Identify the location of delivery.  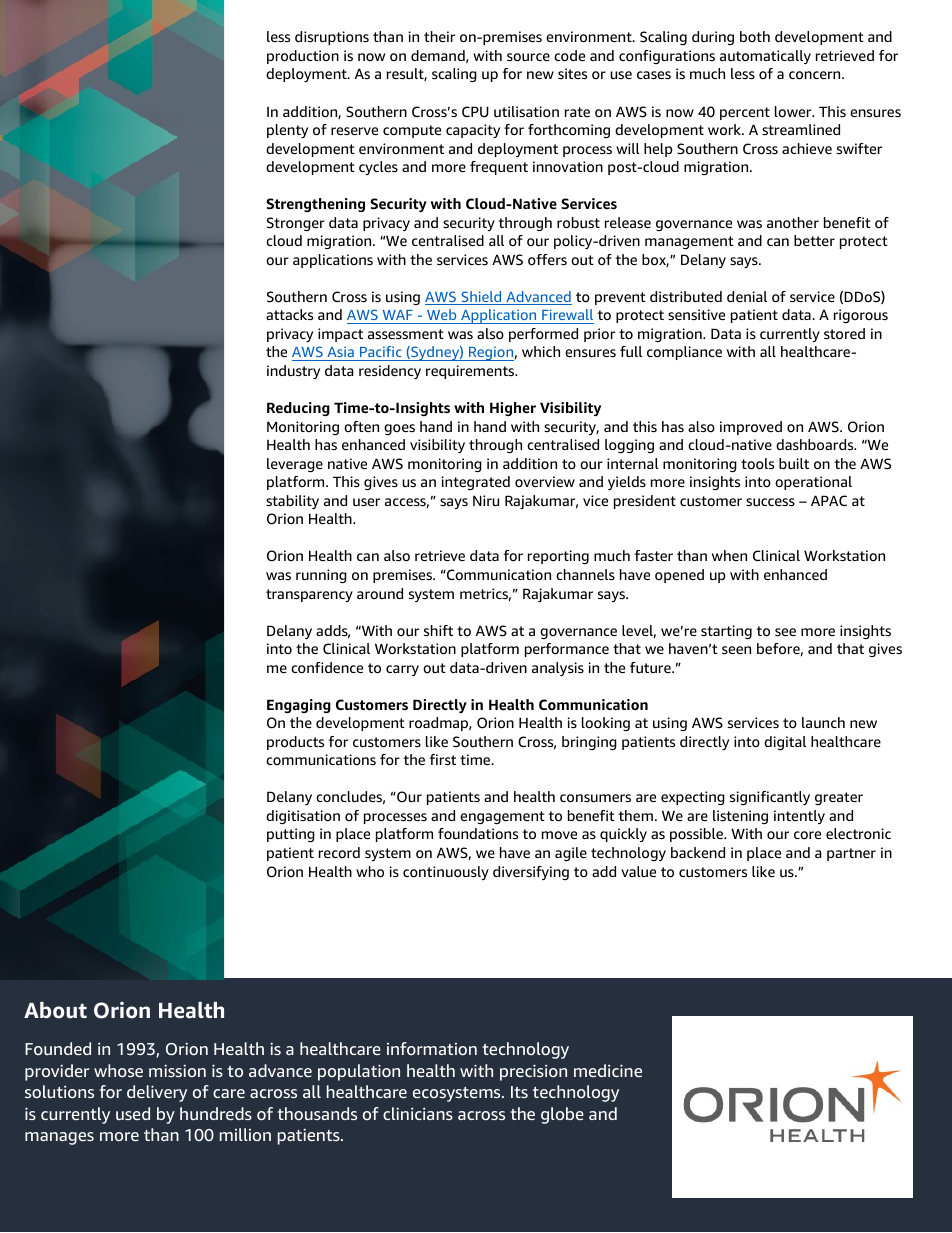
(157, 1093).
